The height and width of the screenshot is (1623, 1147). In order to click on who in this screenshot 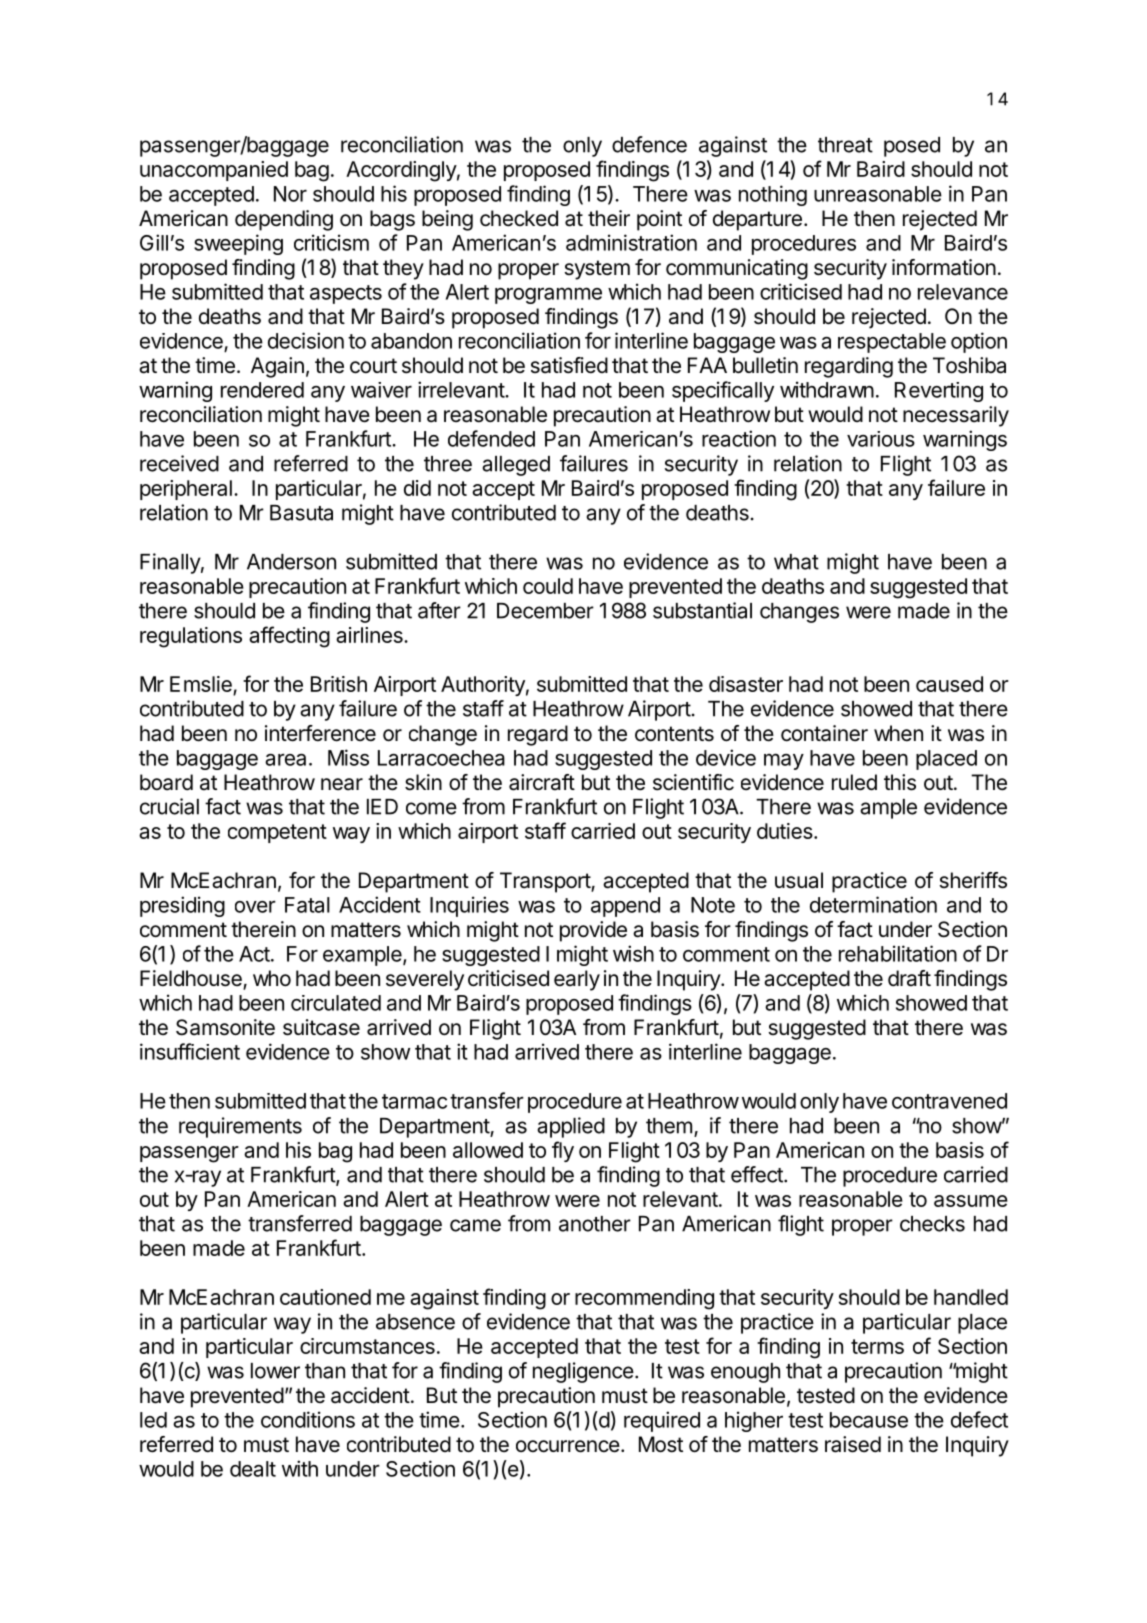, I will do `click(272, 978)`.
